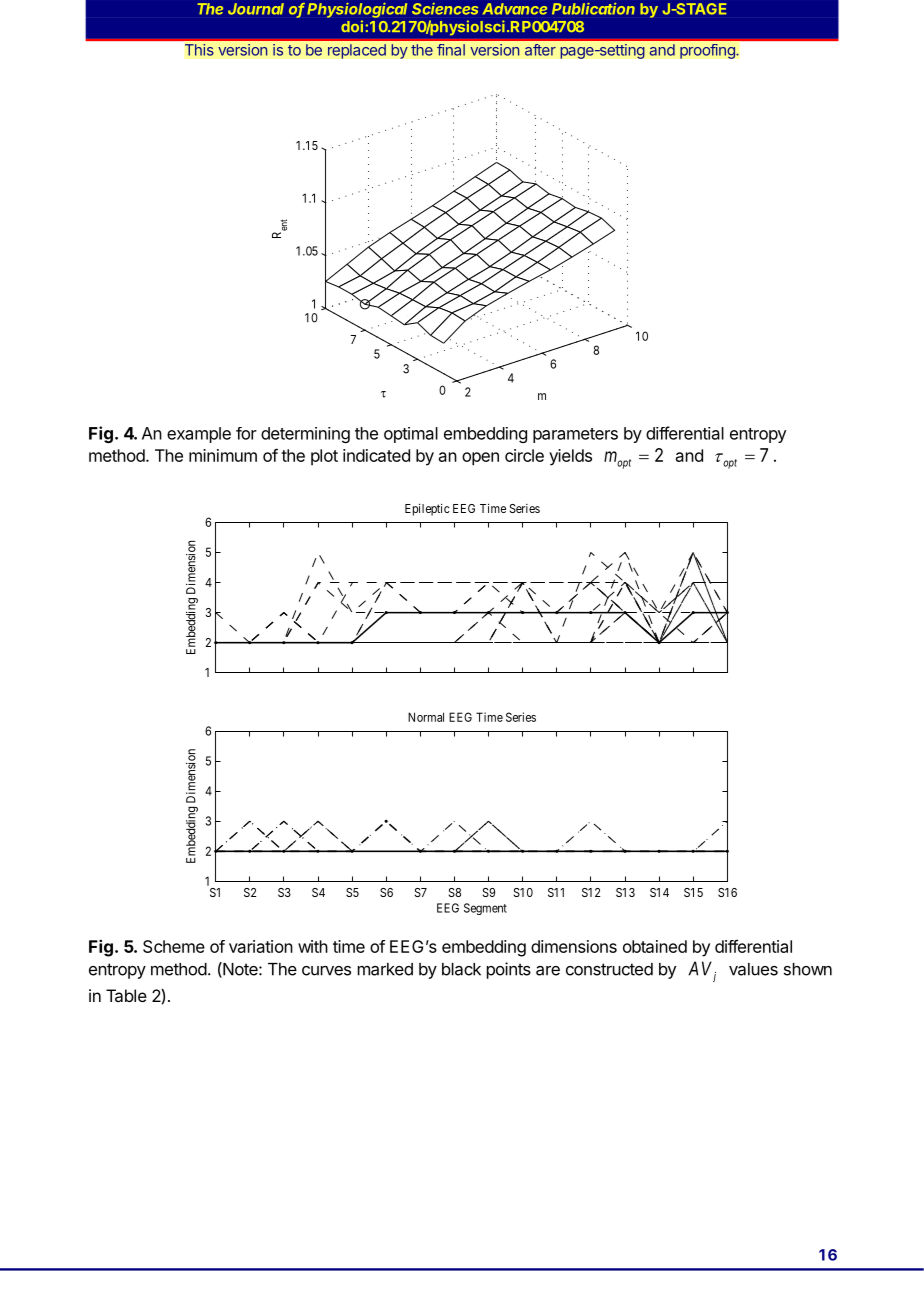  What do you see at coordinates (485, 909) in the screenshot?
I see `Segment` at bounding box center [485, 909].
